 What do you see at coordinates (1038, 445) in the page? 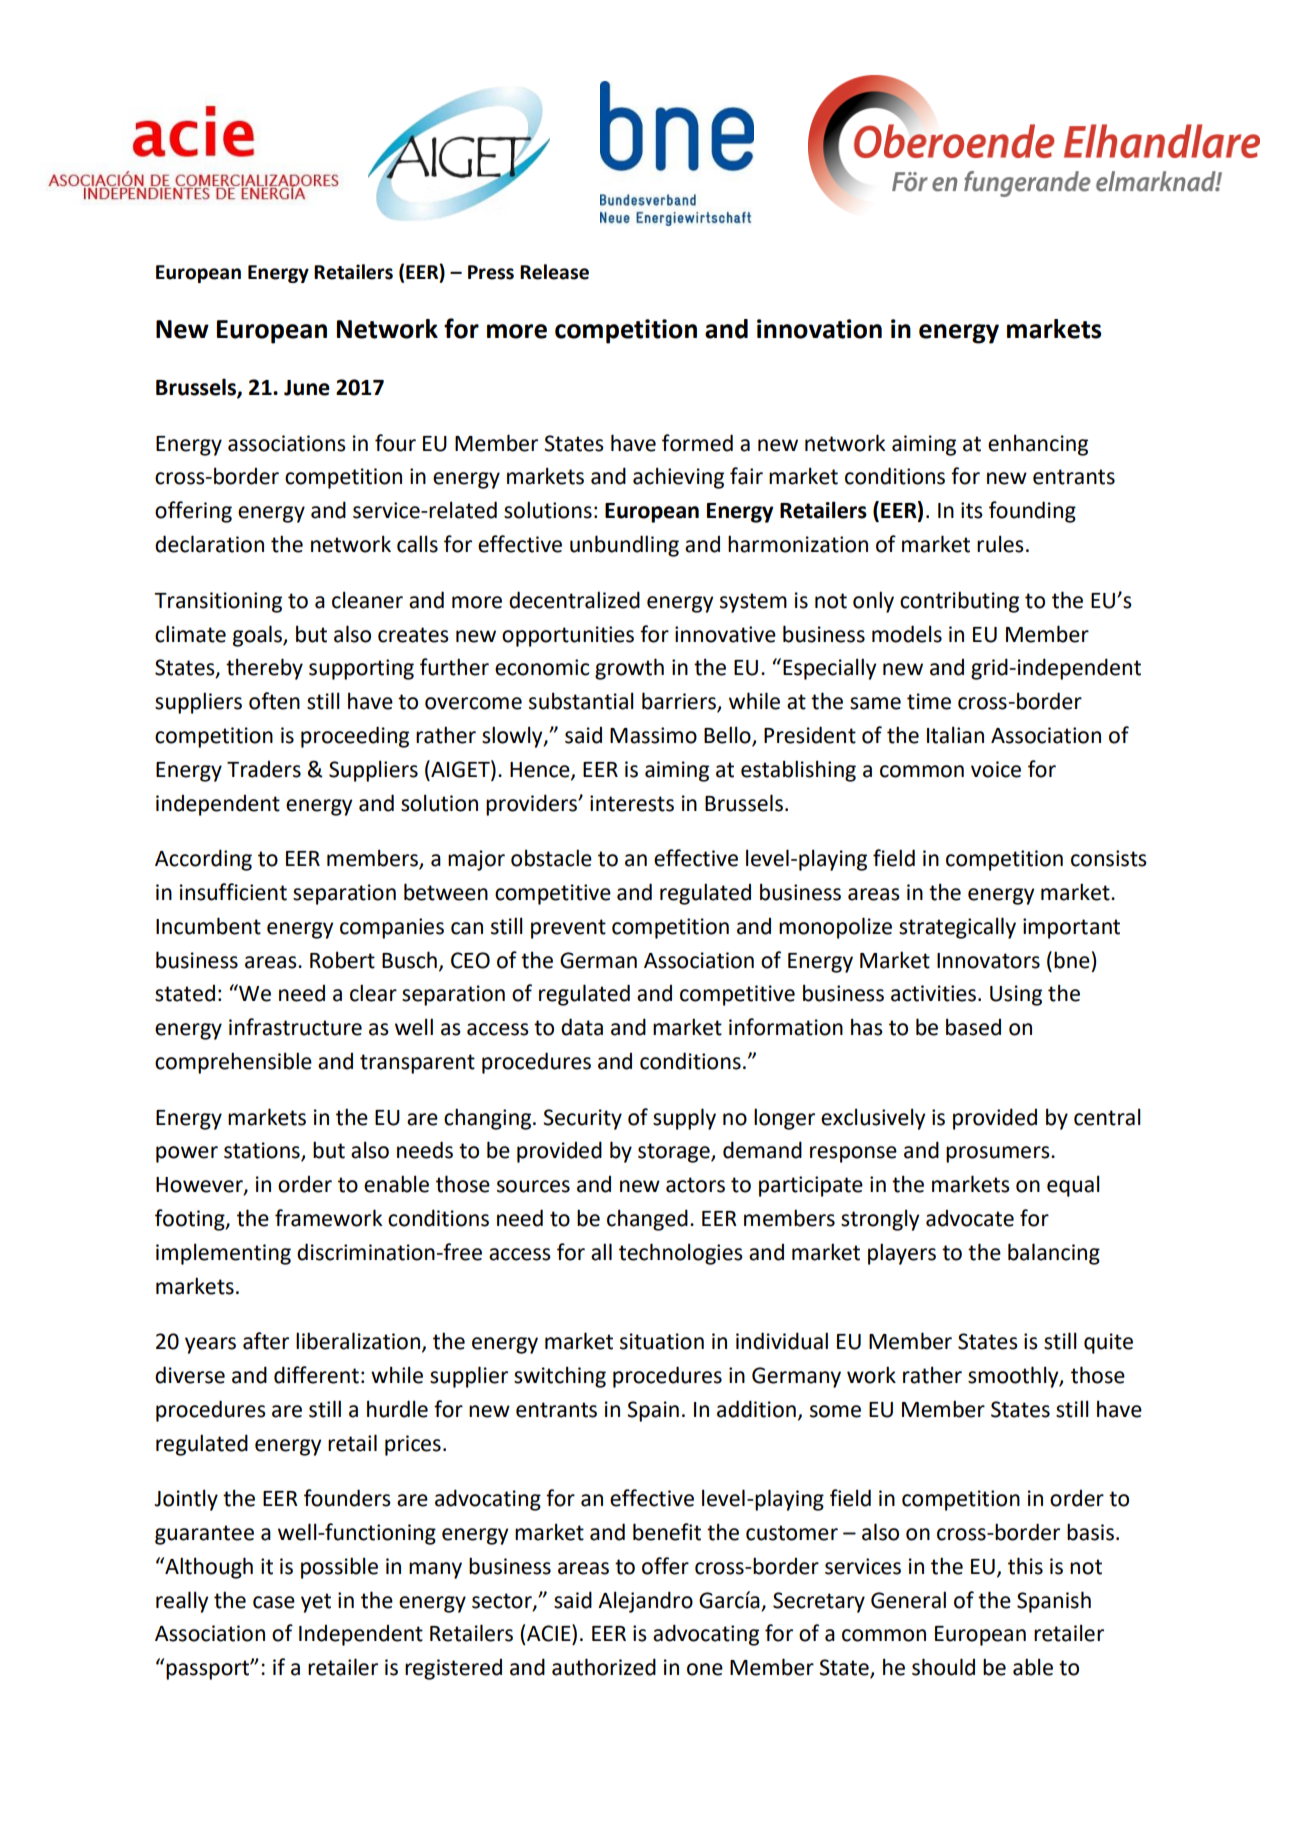
I see `enhancing` at bounding box center [1038, 445].
